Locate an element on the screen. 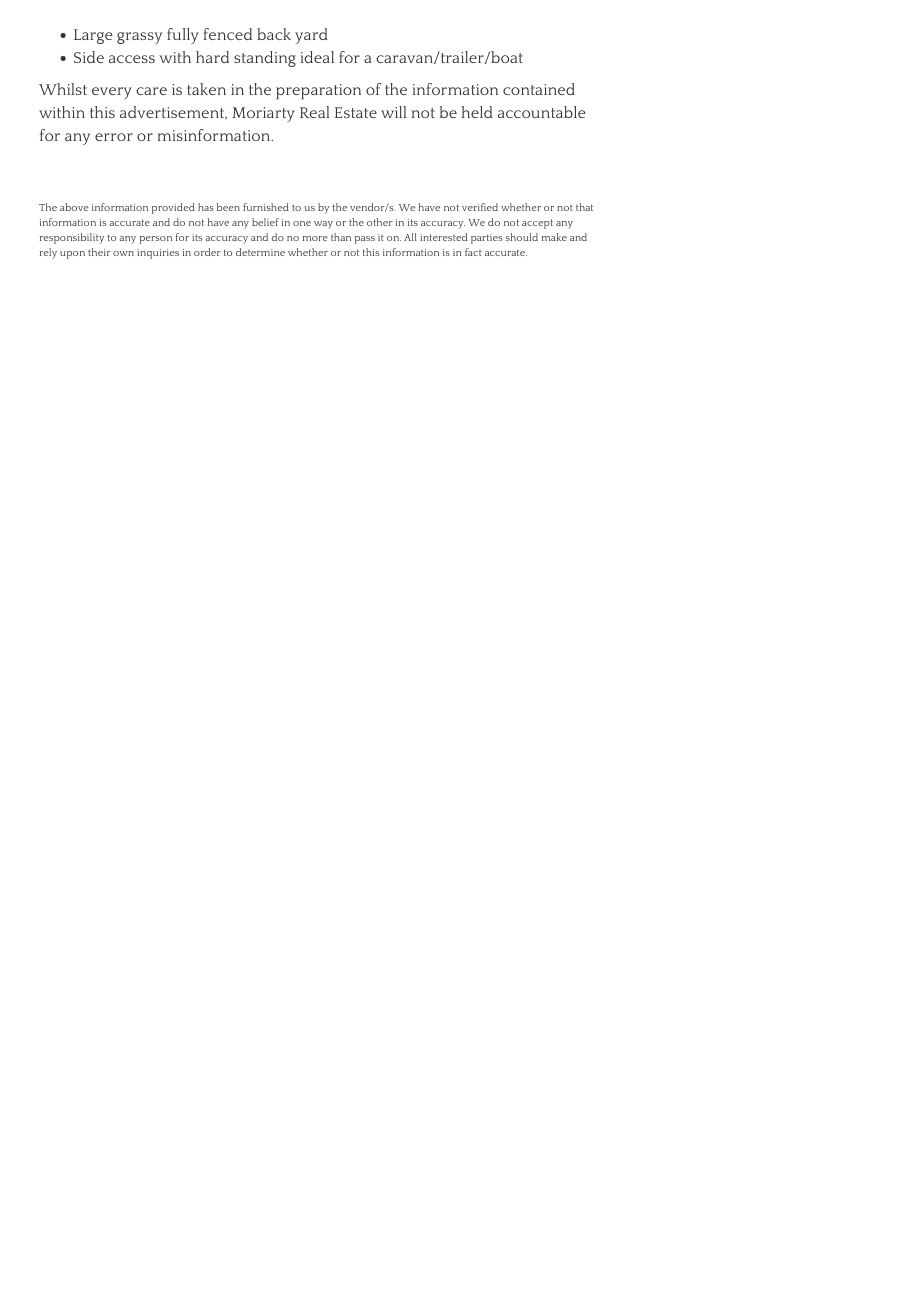  Large is located at coordinates (93, 36).
